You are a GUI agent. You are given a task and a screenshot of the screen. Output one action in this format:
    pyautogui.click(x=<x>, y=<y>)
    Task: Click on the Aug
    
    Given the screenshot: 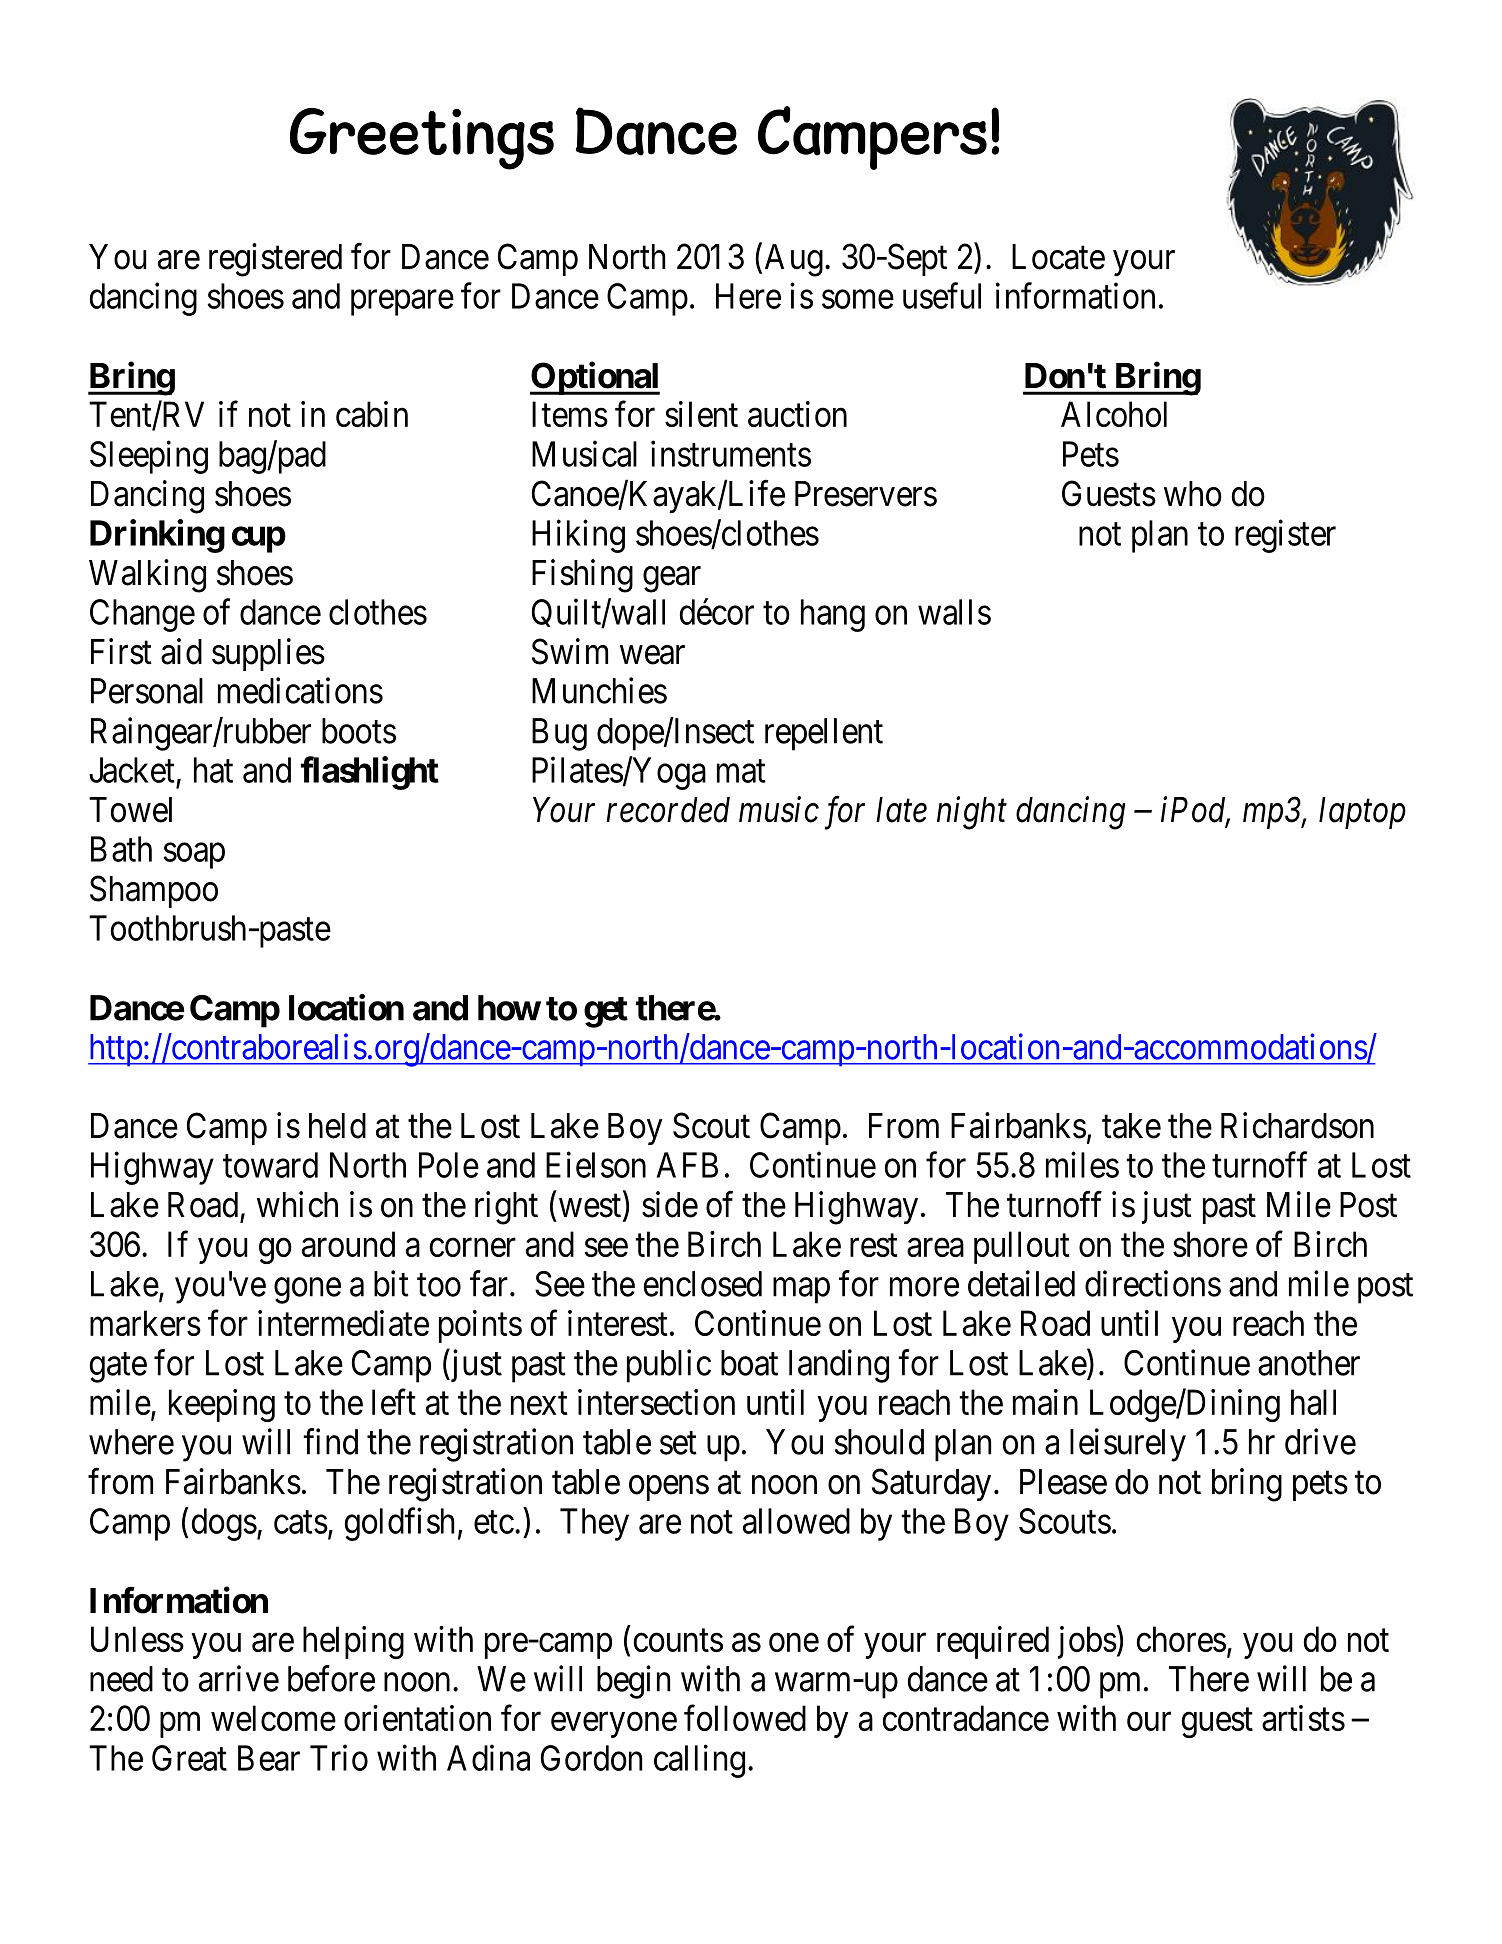 What is the action you would take?
    pyautogui.click(x=794, y=260)
